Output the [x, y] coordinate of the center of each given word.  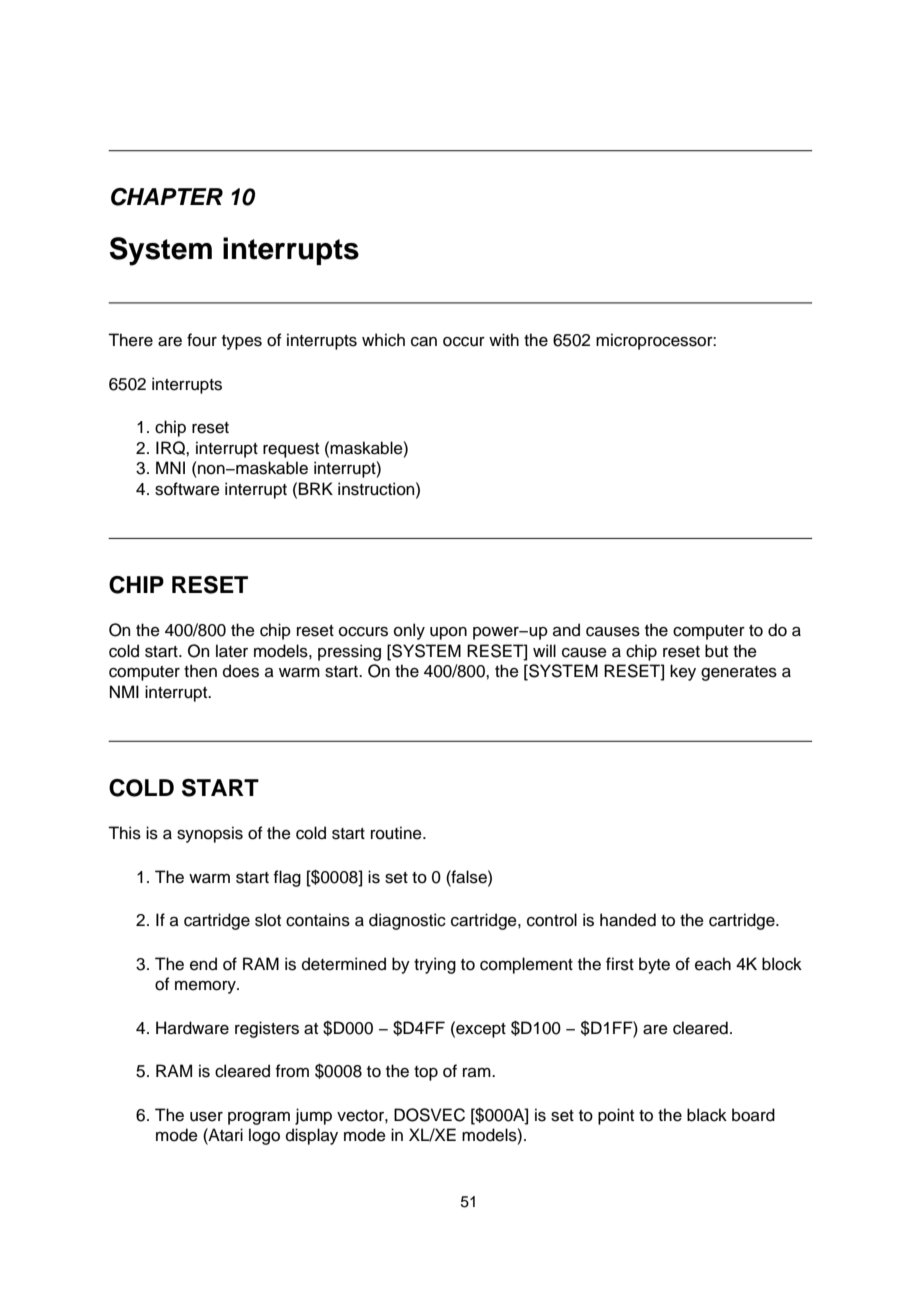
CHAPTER [167, 197]
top [426, 1073]
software [187, 489]
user [206, 1117]
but [716, 651]
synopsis [210, 834]
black [707, 1115]
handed [628, 920]
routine [397, 833]
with [504, 339]
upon [448, 633]
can [424, 342]
